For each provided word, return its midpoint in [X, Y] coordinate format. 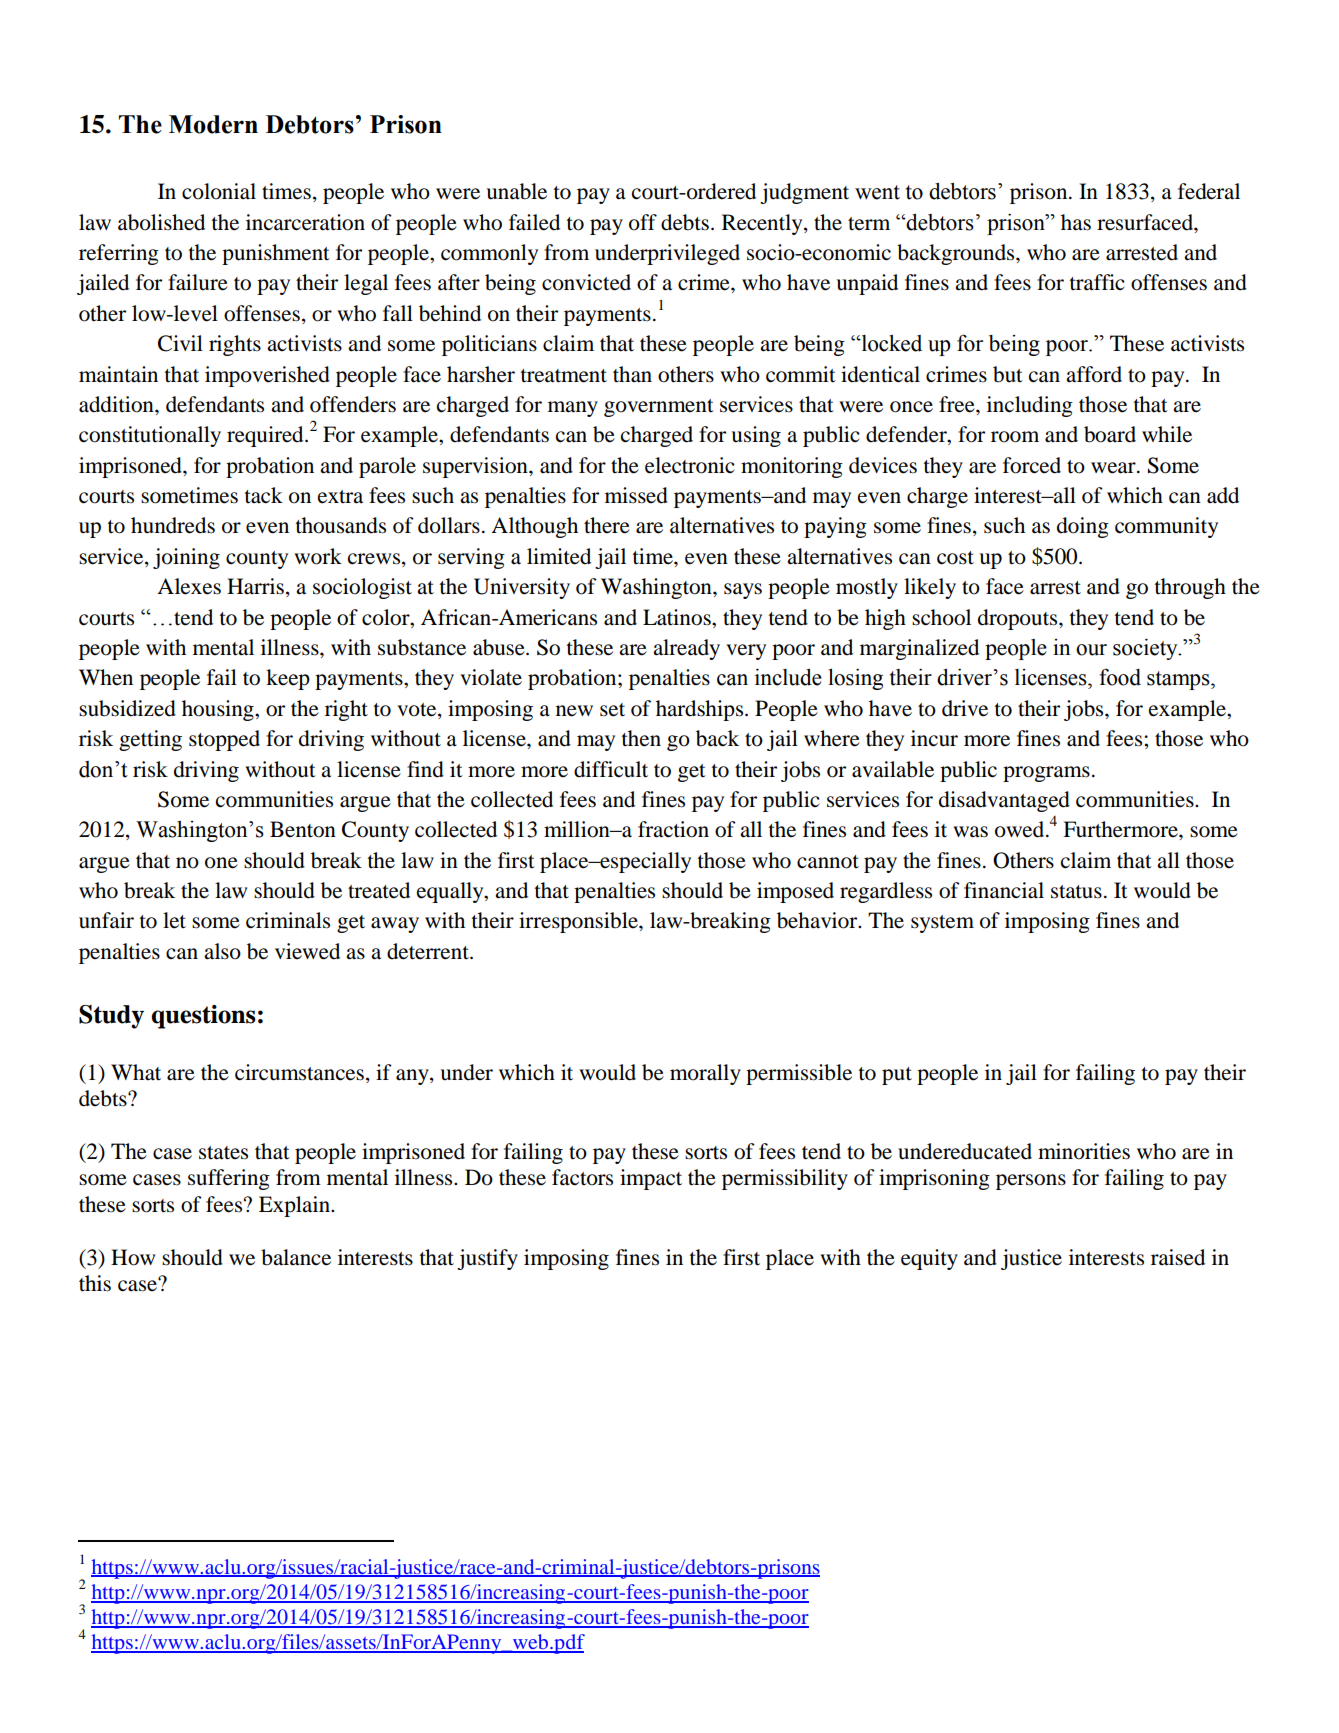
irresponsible [579, 922]
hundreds [173, 525]
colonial [219, 191]
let [174, 920]
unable [516, 191]
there [607, 525]
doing [1083, 527]
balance [296, 1257]
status [1076, 892]
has [1076, 222]
